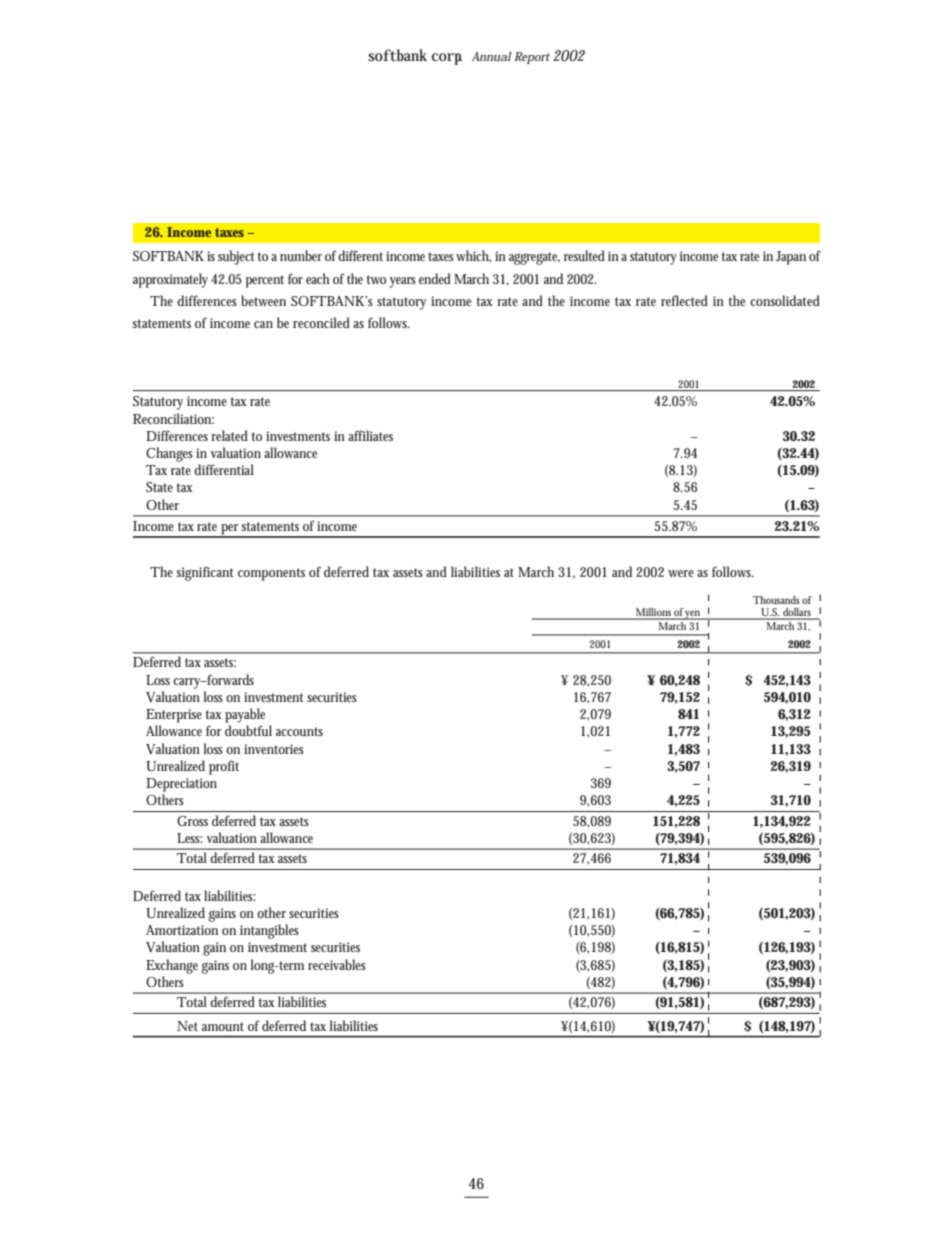  I want to click on ended, so click(435, 278).
